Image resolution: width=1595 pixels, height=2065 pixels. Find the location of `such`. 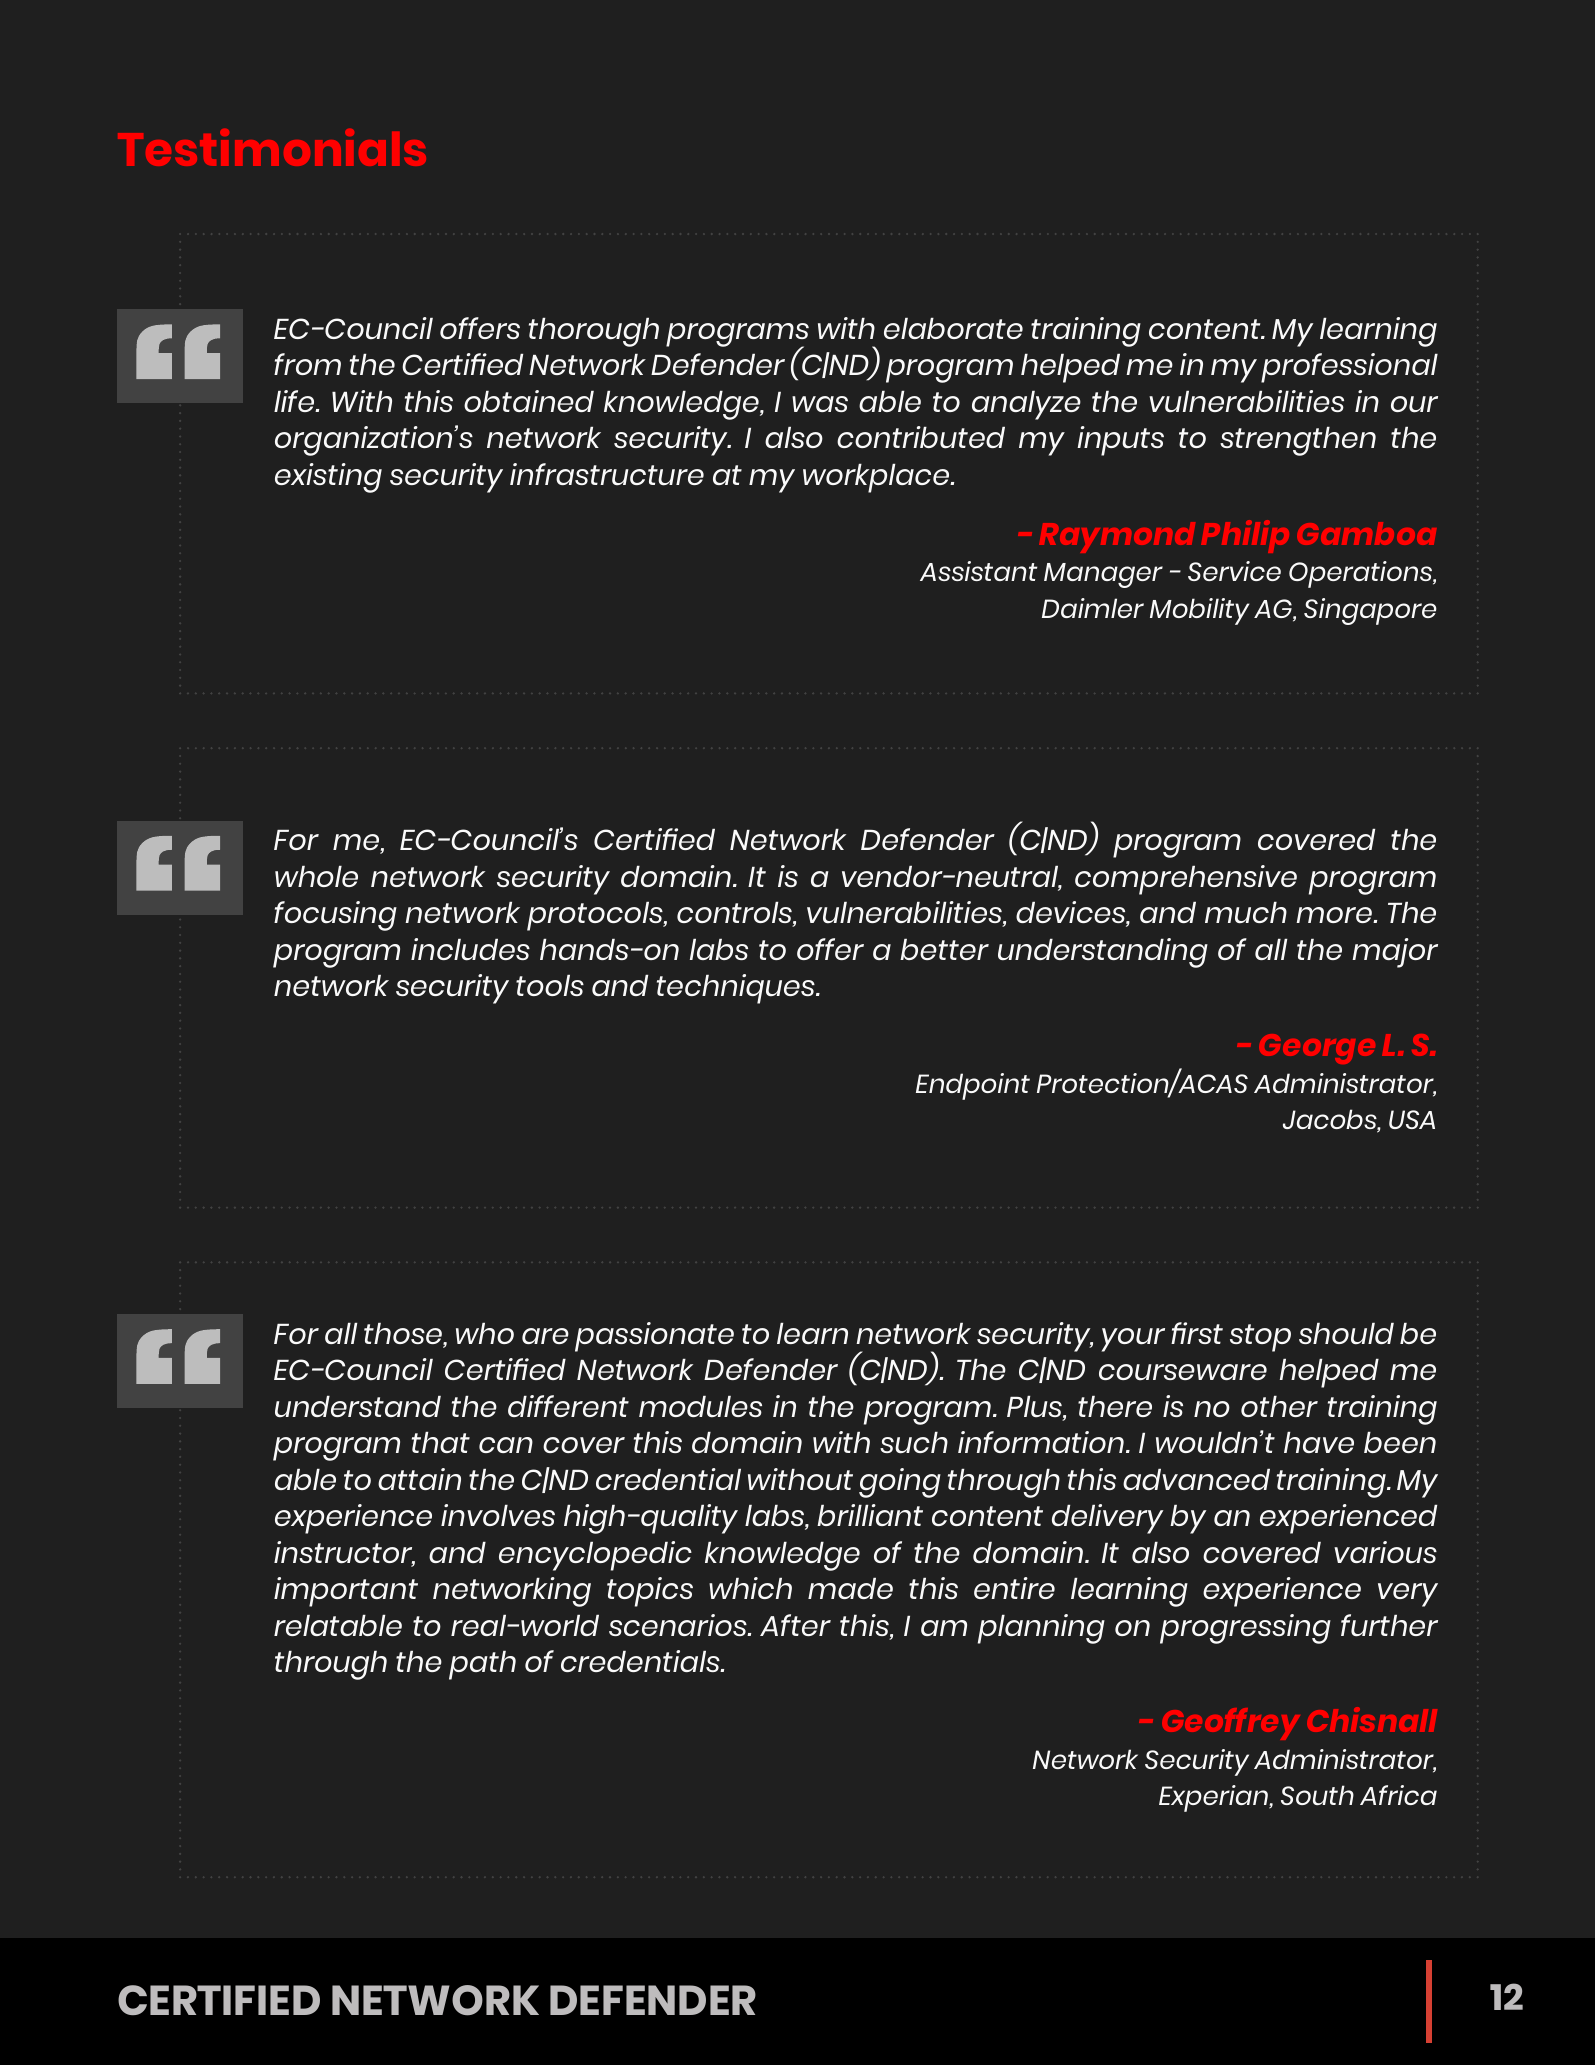

such is located at coordinates (914, 1443).
